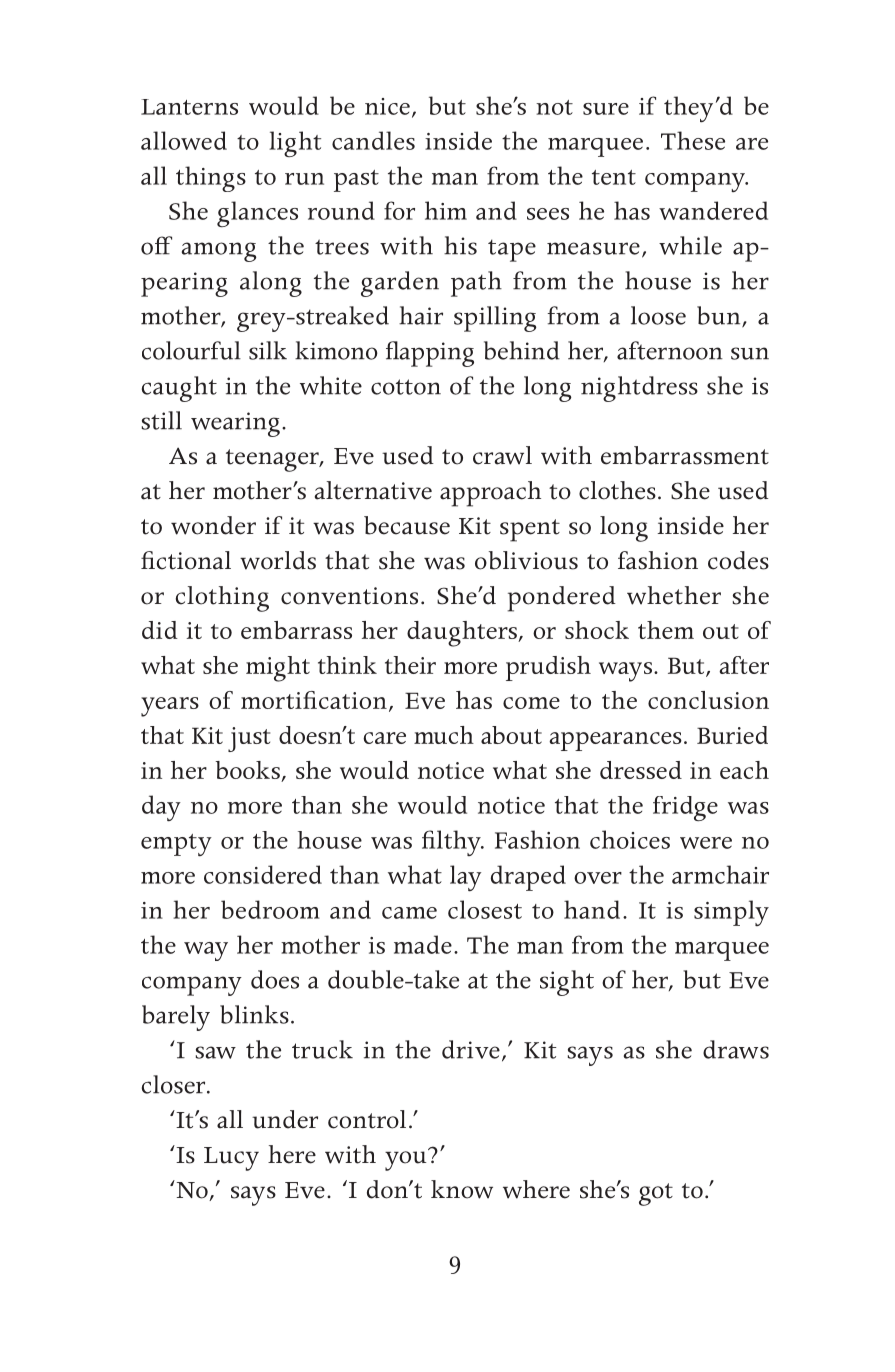  Describe the element at coordinates (184, 140) in the page. I see `allowed` at that location.
